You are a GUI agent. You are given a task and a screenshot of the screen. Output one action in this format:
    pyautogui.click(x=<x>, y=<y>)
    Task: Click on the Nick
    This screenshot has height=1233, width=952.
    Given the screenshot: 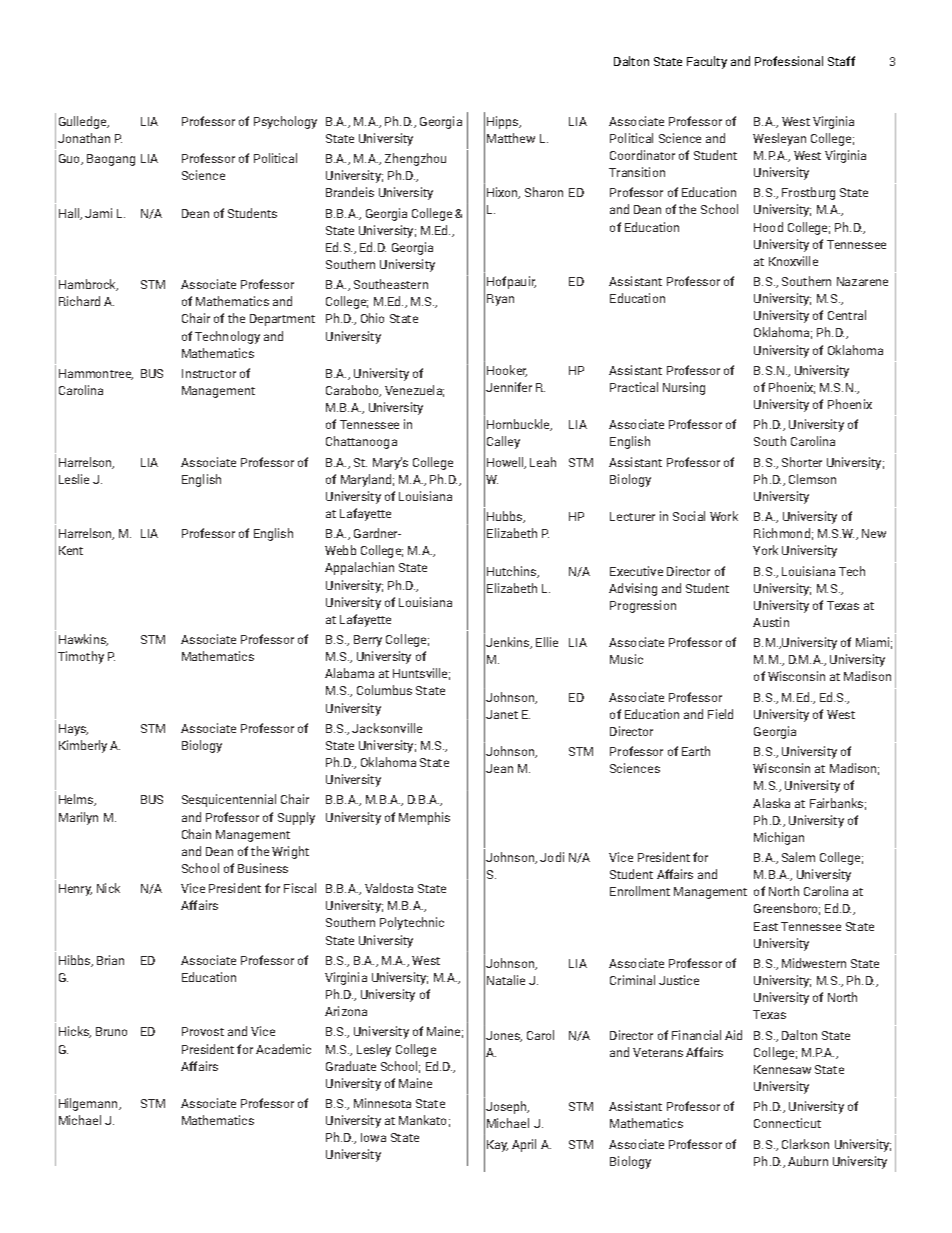 What is the action you would take?
    pyautogui.click(x=108, y=888)
